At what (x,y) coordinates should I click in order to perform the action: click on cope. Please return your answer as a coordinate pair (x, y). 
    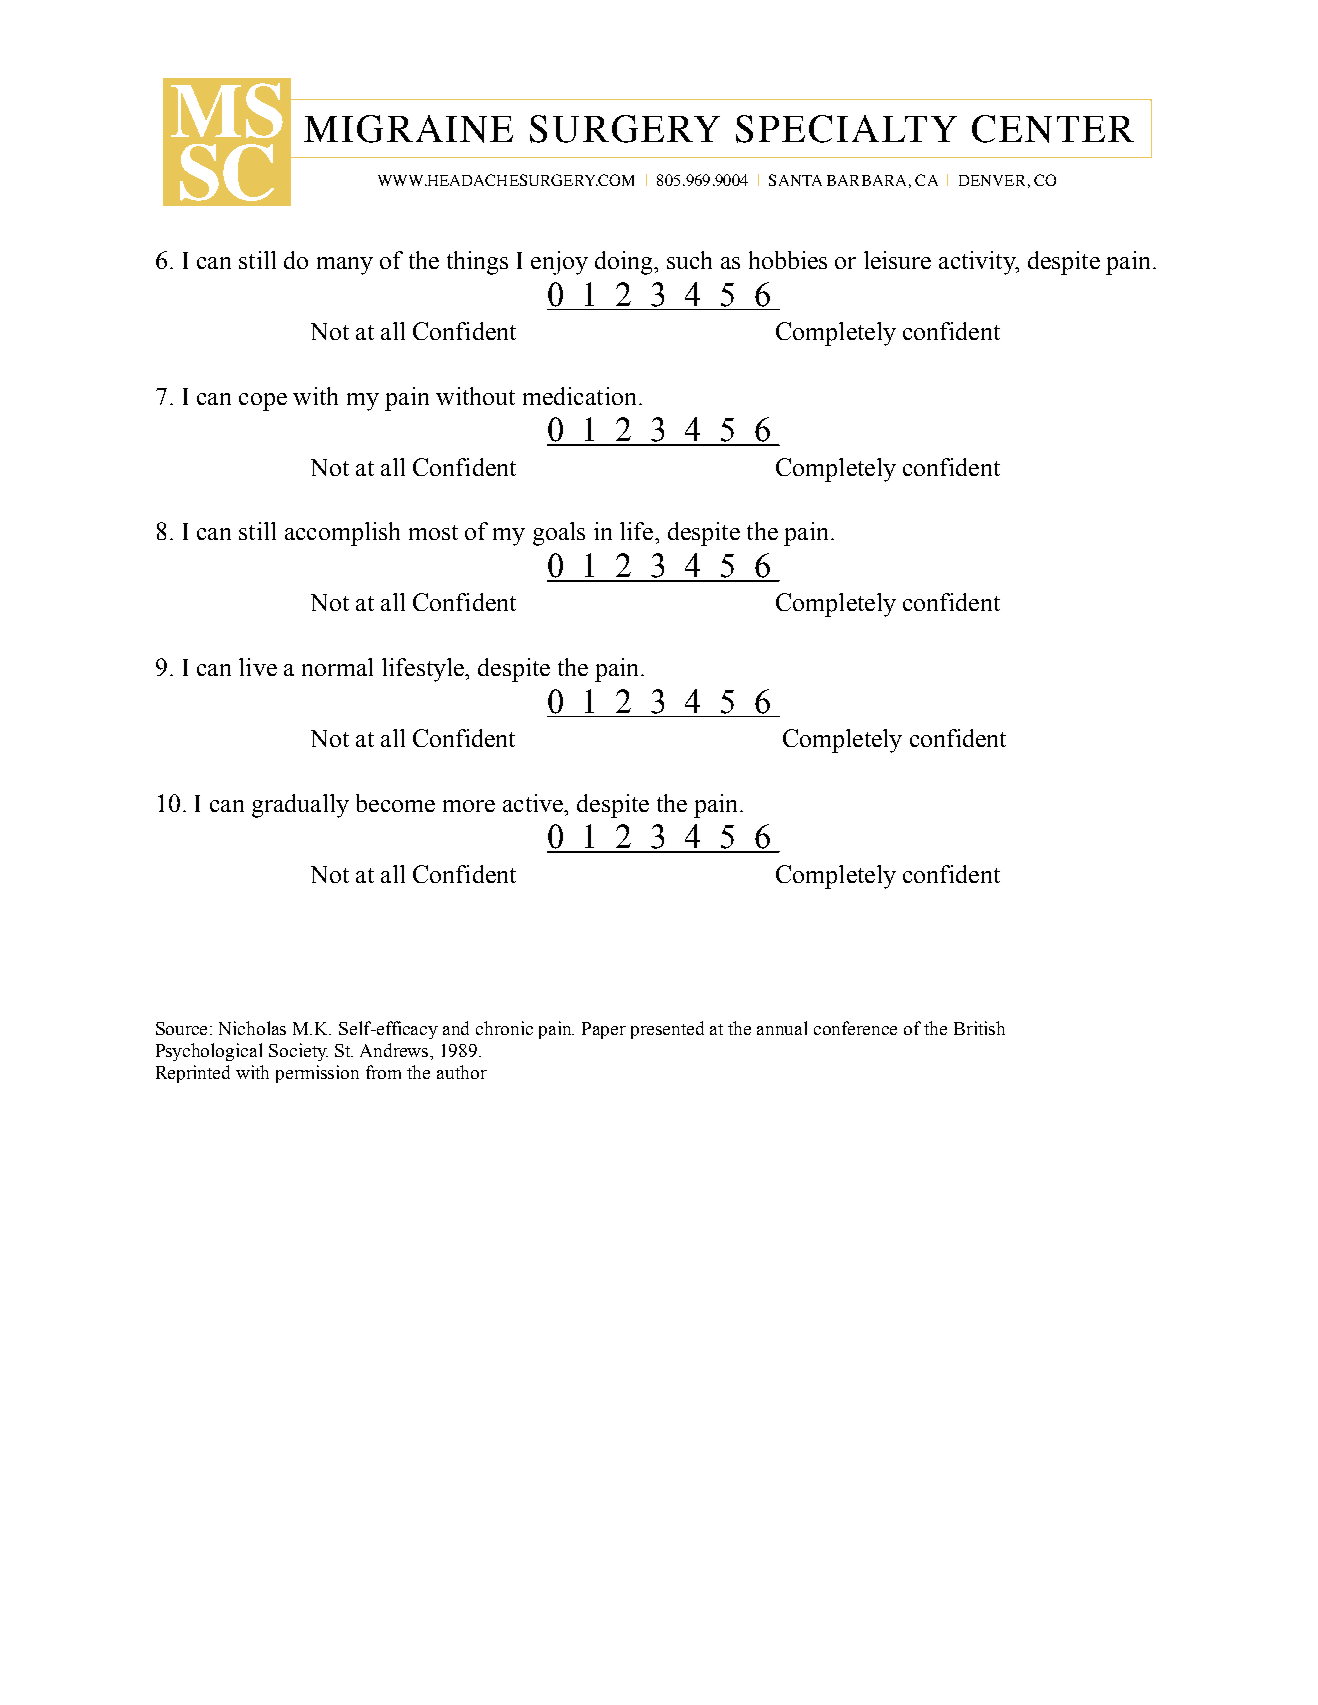
    Looking at the image, I should click on (263, 402).
